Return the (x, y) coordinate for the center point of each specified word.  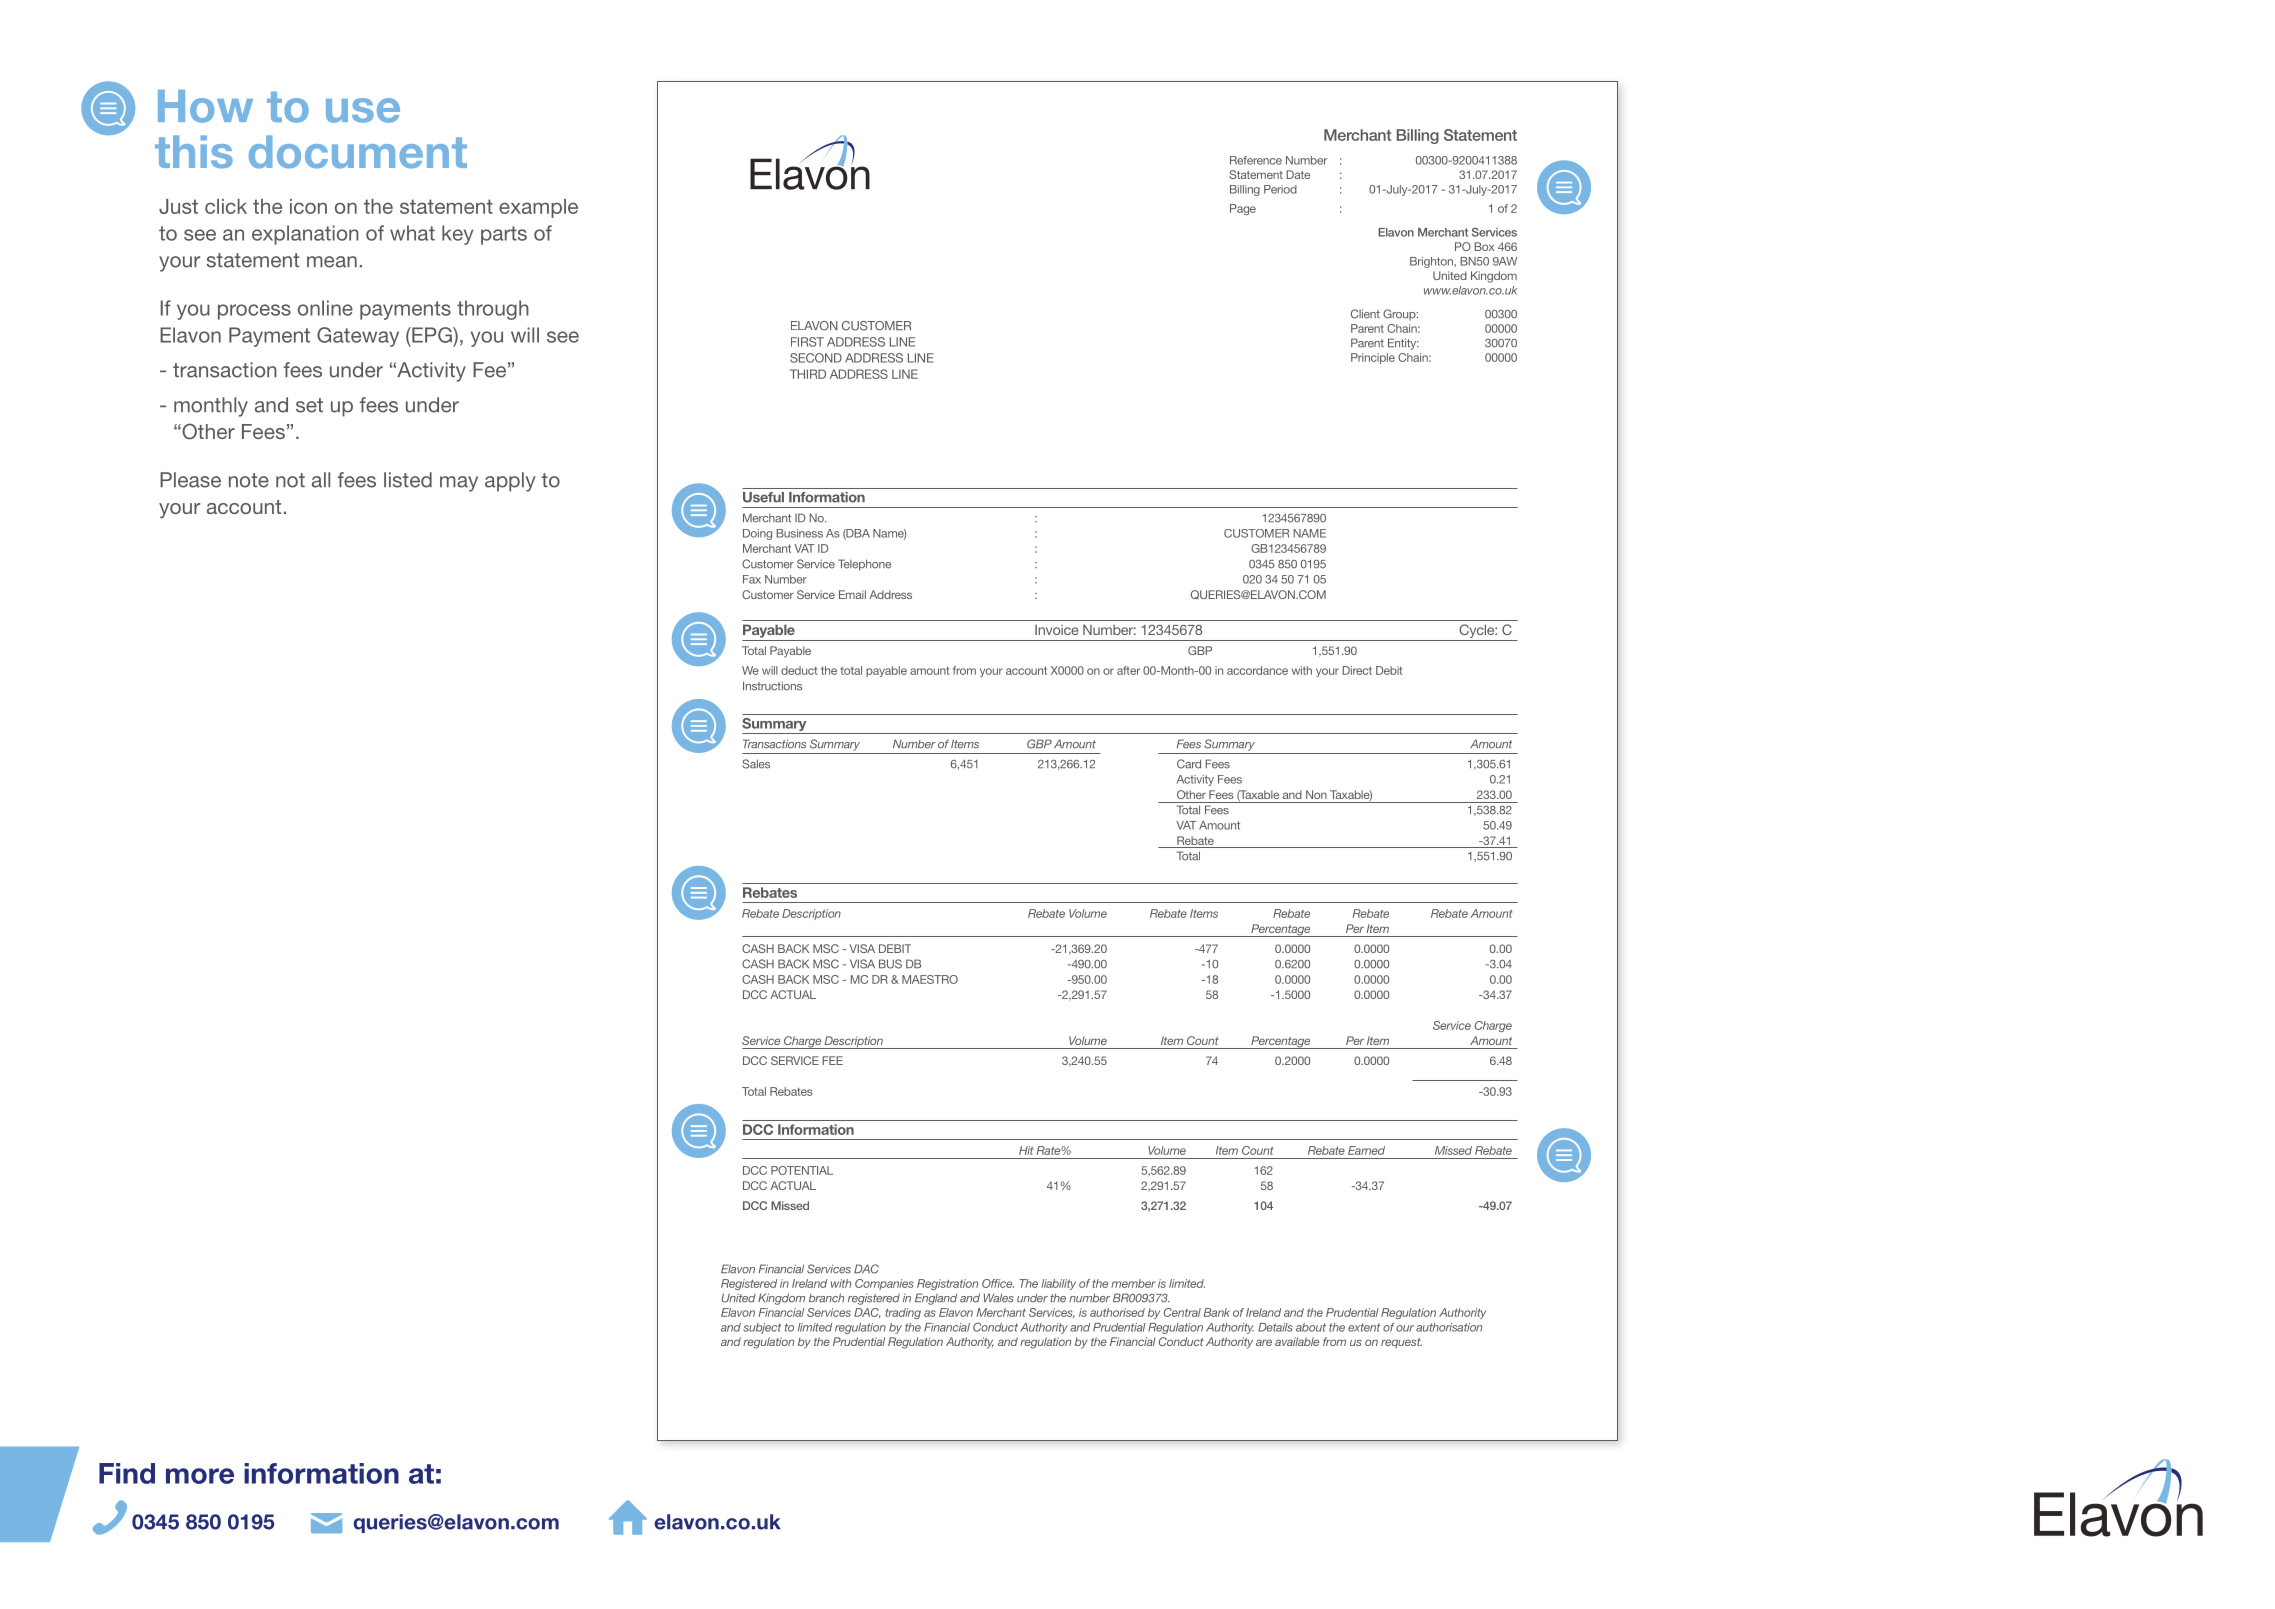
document (358, 152)
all (321, 480)
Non (1316, 794)
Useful (763, 497)
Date (1298, 174)
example (538, 208)
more (200, 1476)
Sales (756, 764)
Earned (1366, 1150)
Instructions (772, 686)
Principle (1373, 358)
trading (903, 1313)
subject (762, 1328)
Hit (1026, 1150)
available (1297, 1341)
